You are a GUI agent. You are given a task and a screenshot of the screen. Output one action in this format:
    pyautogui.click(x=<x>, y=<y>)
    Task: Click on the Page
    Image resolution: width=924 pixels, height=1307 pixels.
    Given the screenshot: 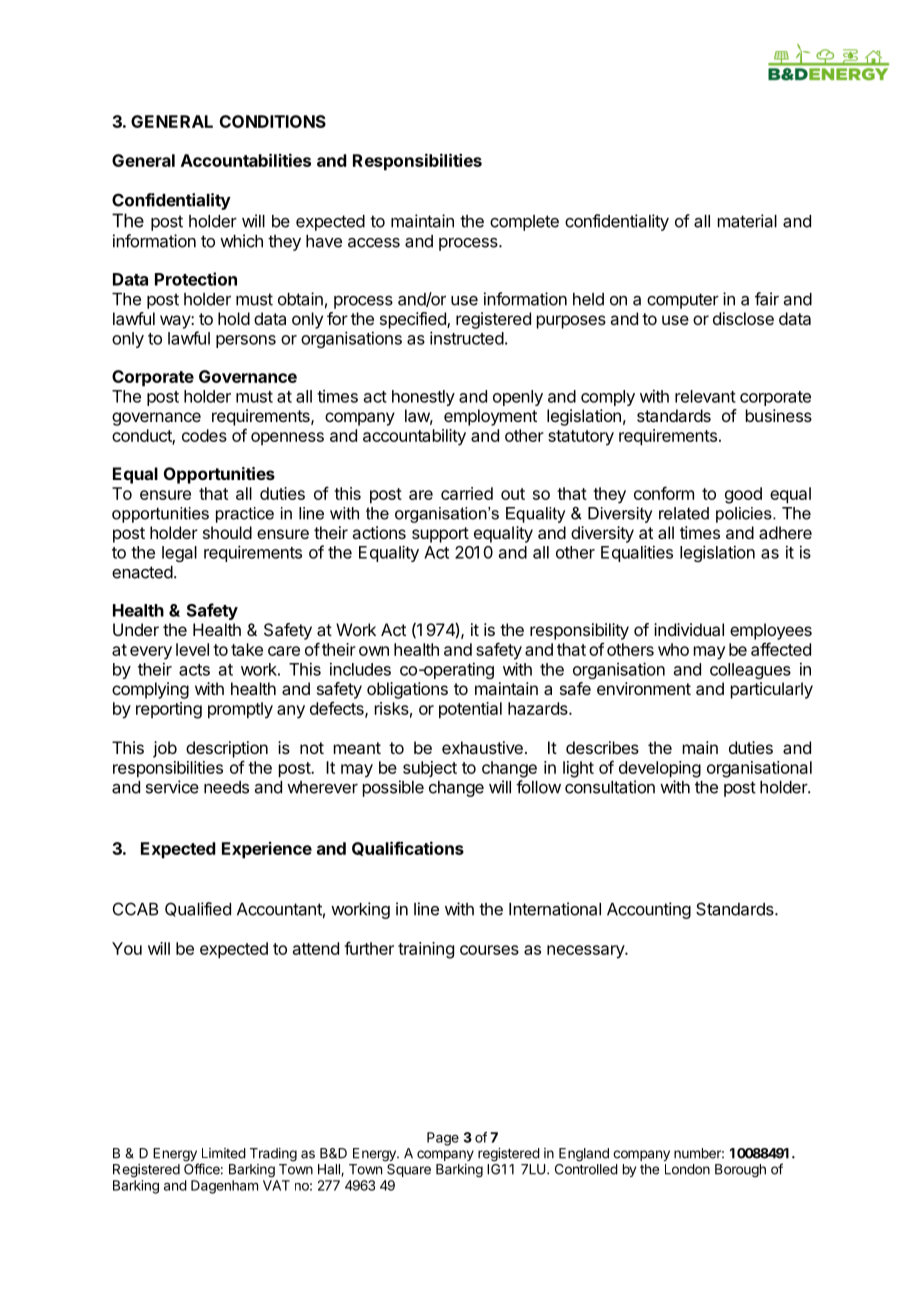 What is the action you would take?
    pyautogui.click(x=443, y=1139)
